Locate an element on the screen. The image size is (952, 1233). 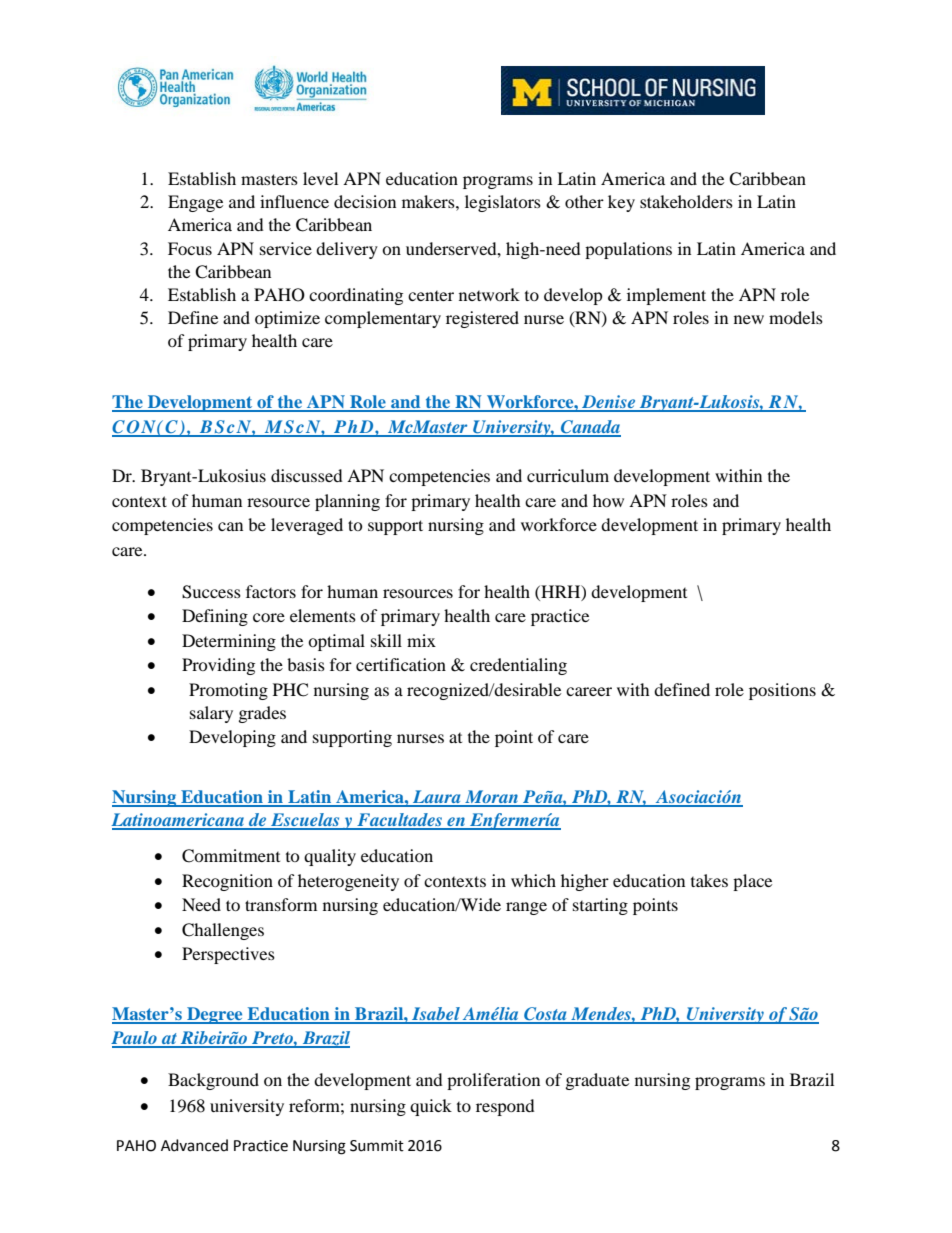
curriculum is located at coordinates (568, 475).
